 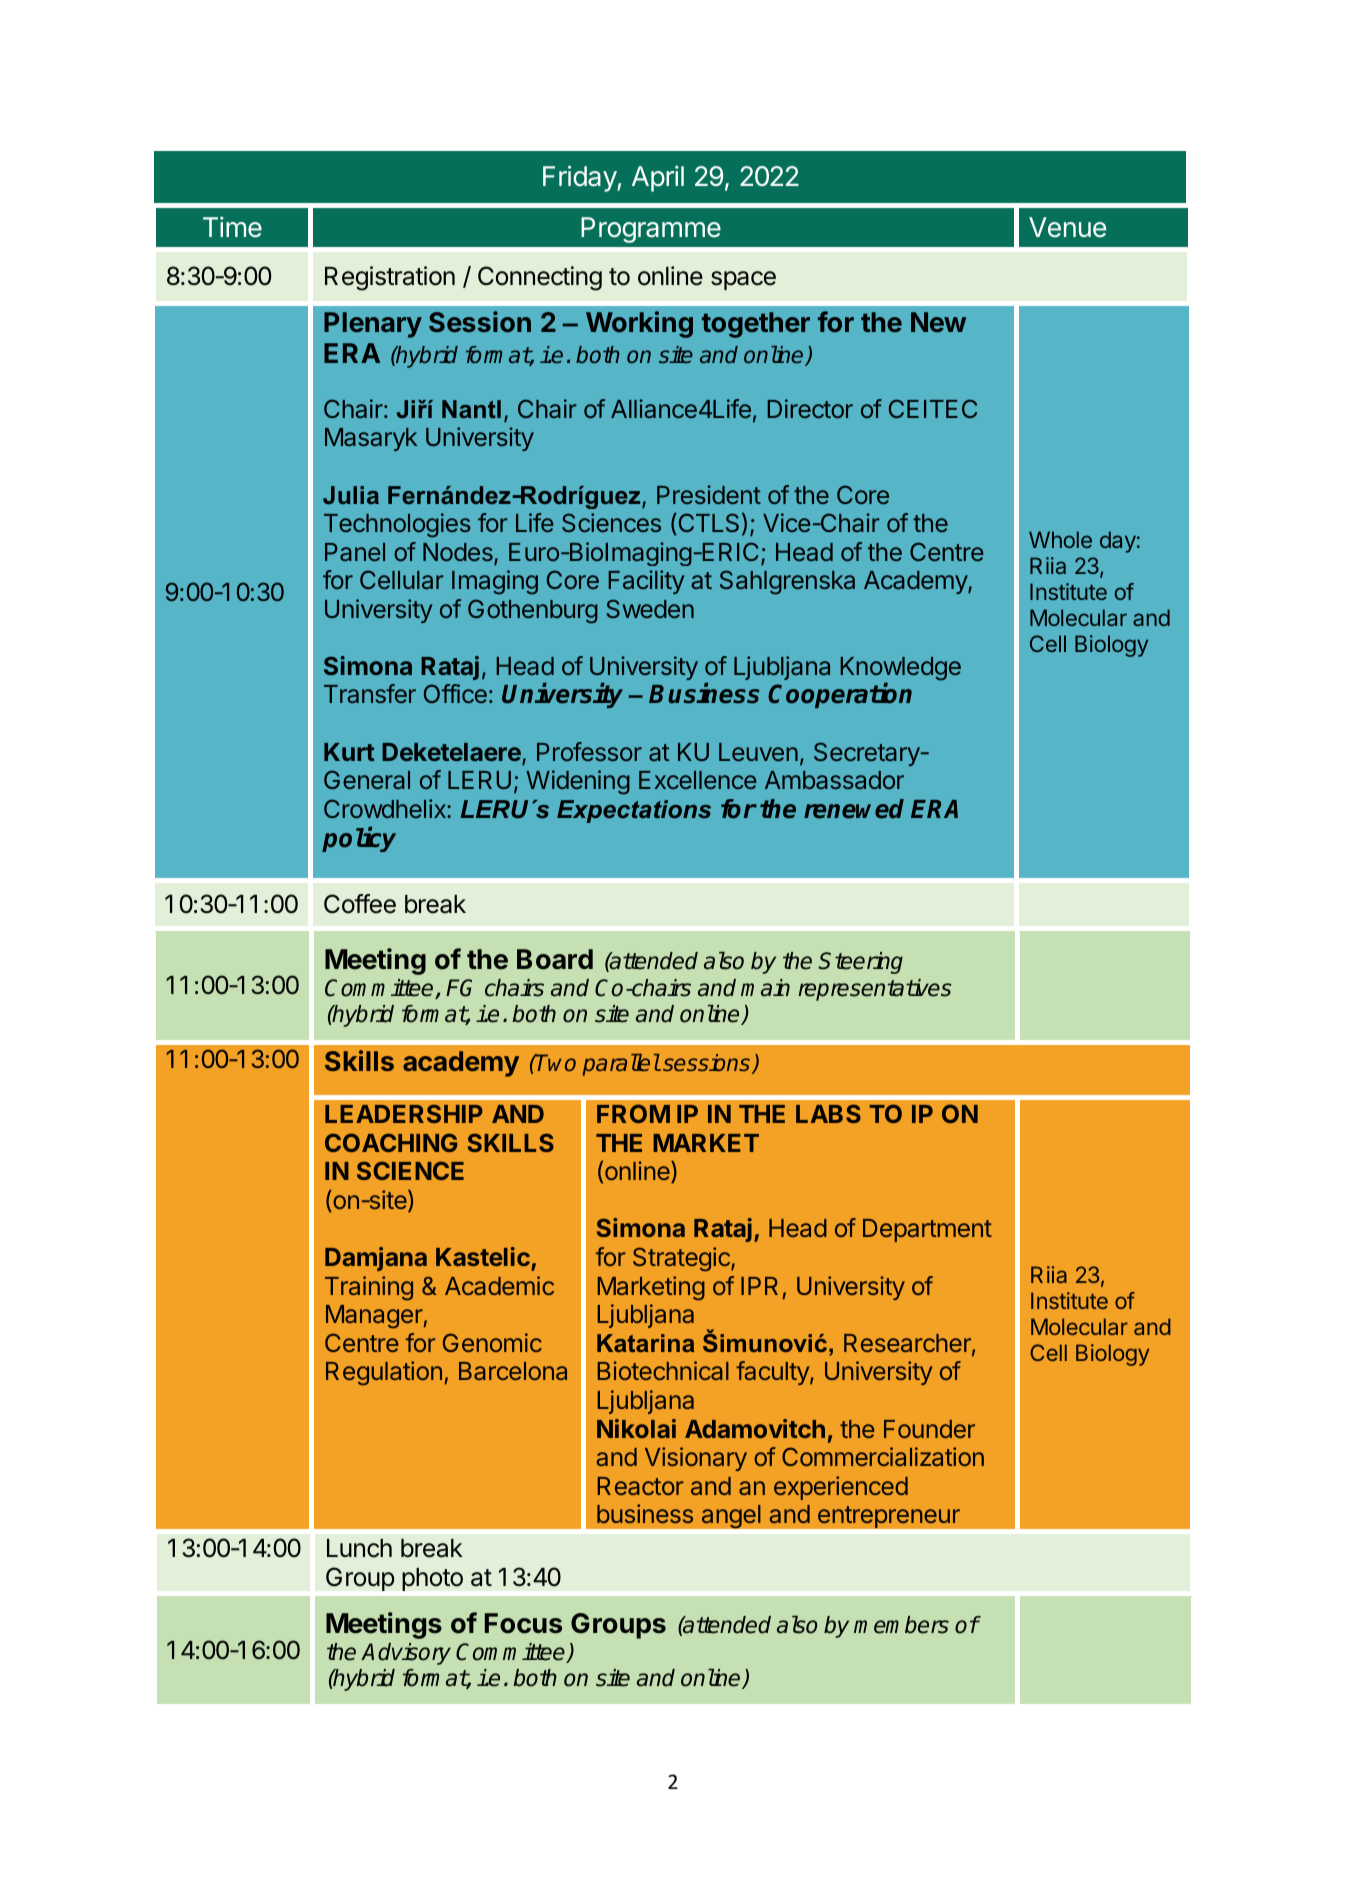 What do you see at coordinates (621, 1065) in the image?
I see `parallel` at bounding box center [621, 1065].
